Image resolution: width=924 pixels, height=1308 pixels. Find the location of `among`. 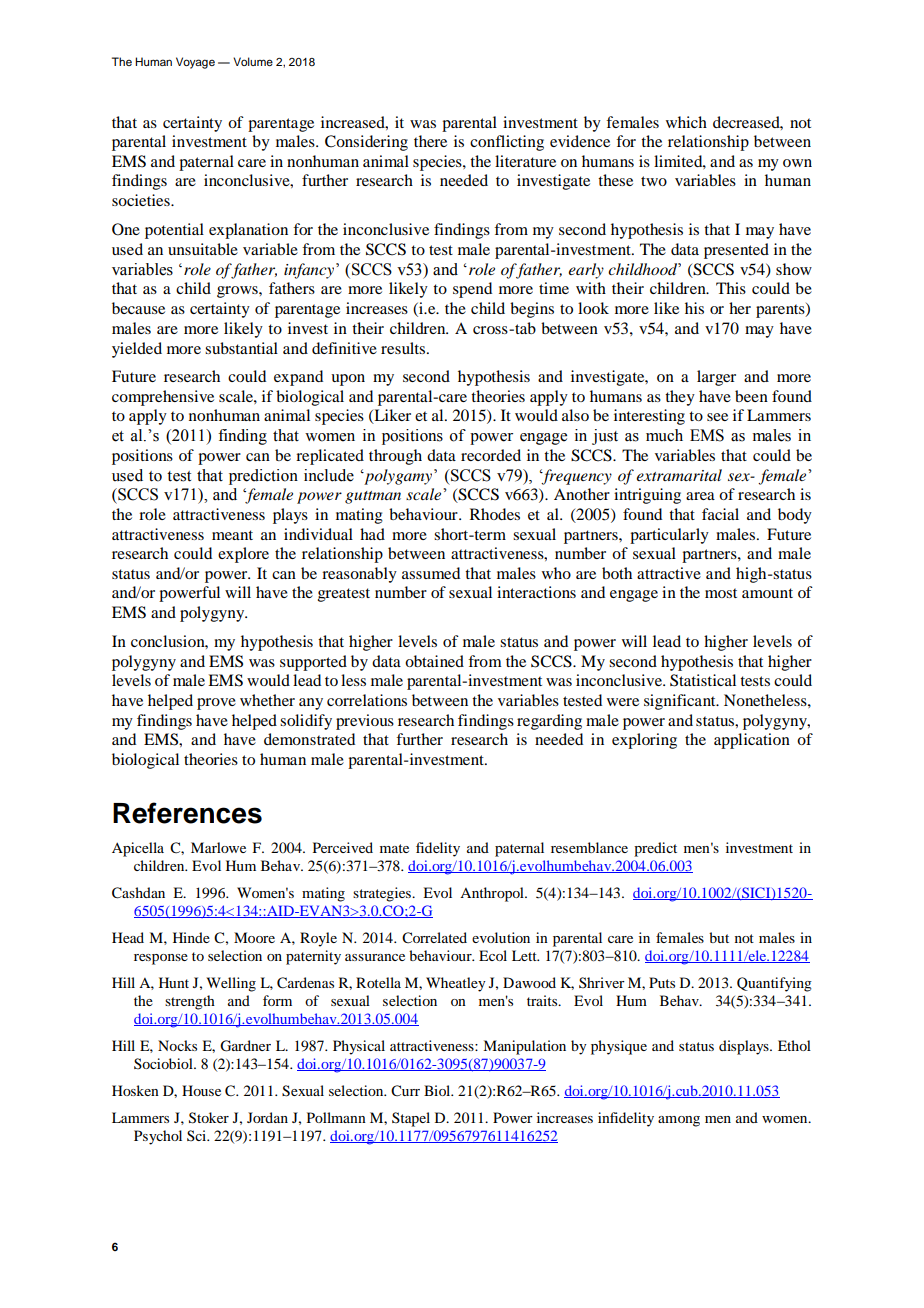

among is located at coordinates (679, 1121).
